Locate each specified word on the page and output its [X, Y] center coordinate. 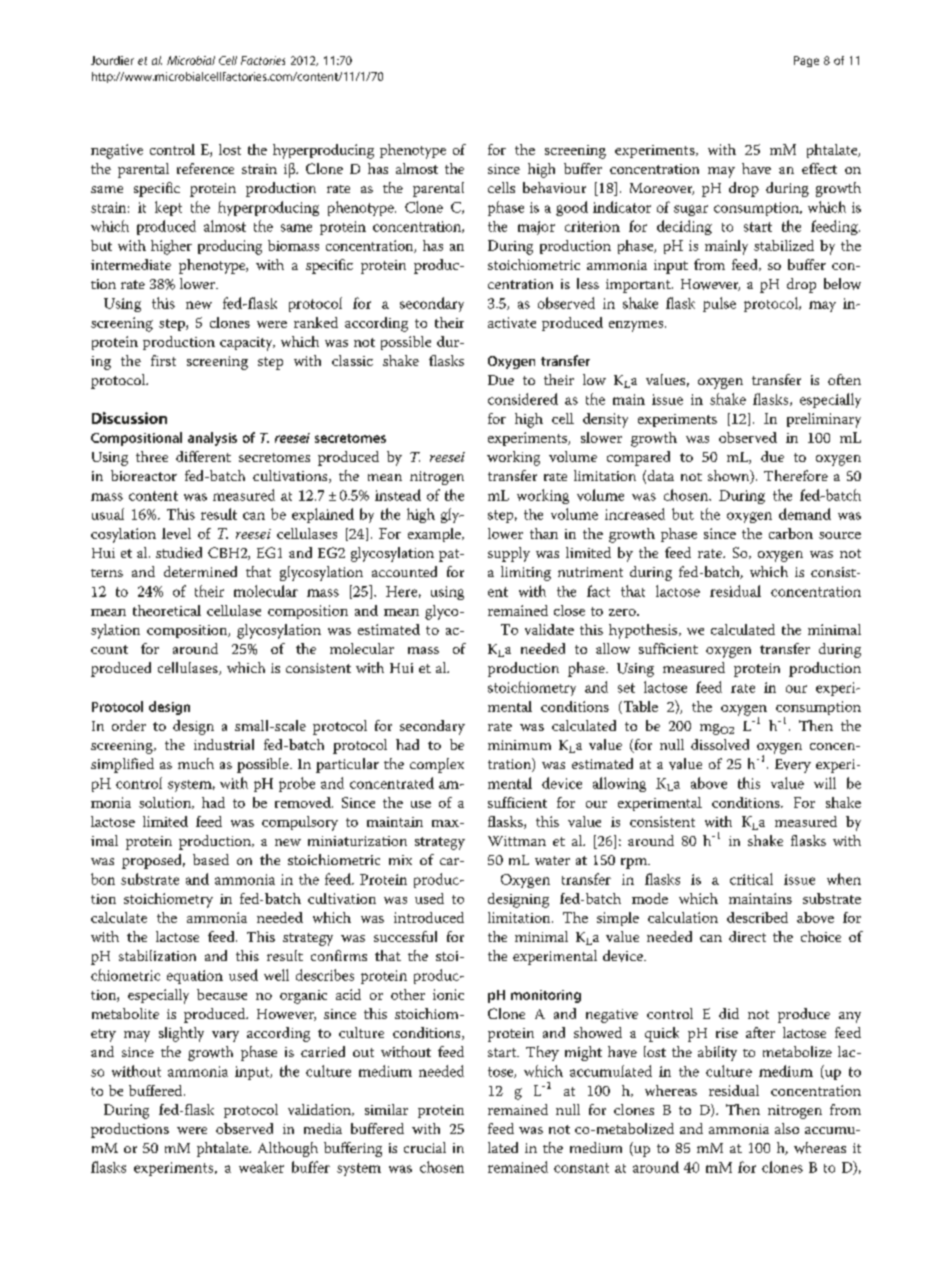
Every [793, 766]
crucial [425, 1147]
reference [205, 168]
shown [730, 477]
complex [437, 765]
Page [806, 61]
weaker [261, 1167]
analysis [212, 439]
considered [523, 399]
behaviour [554, 187]
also [787, 1128]
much [196, 763]
